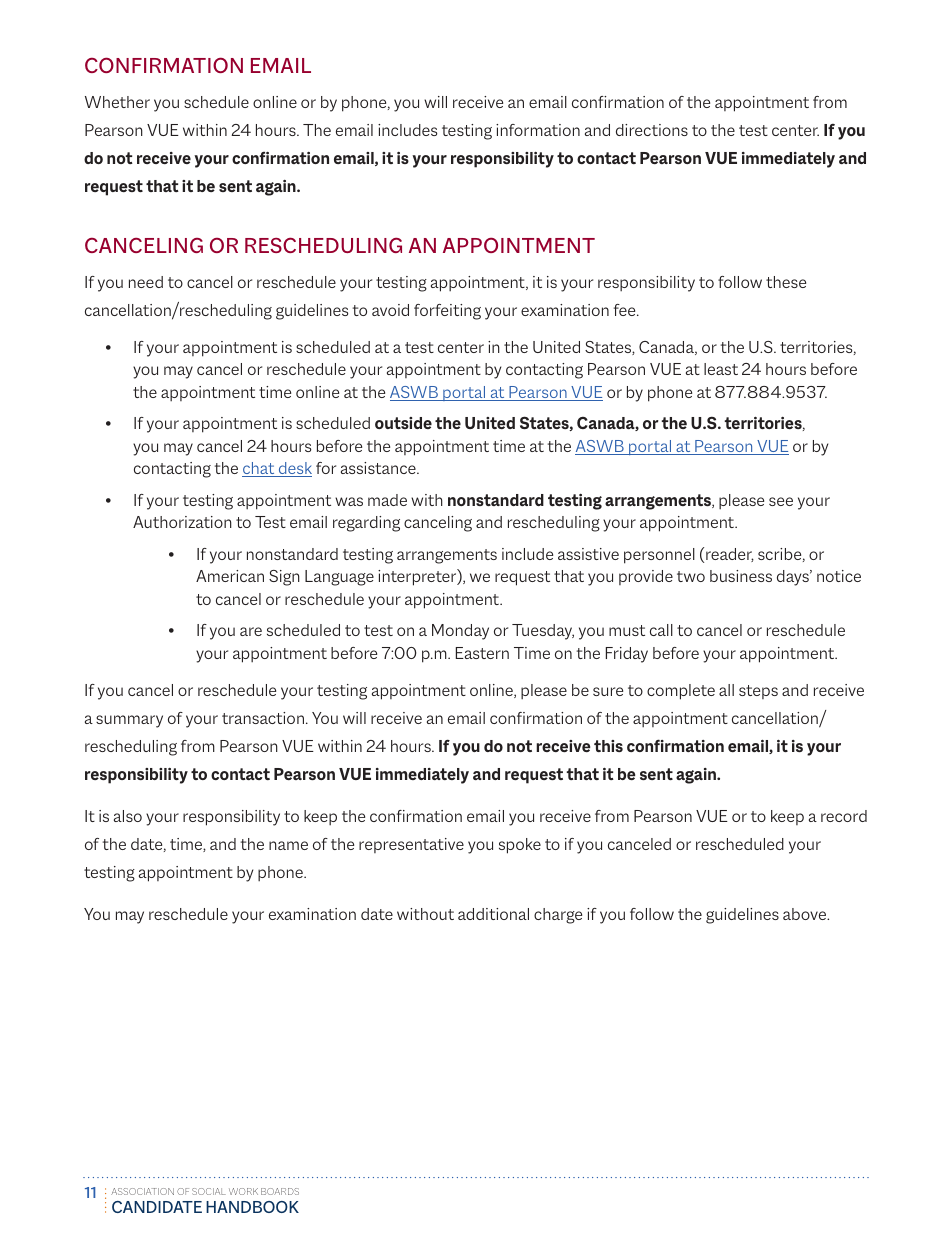  Describe the element at coordinates (251, 631) in the screenshot. I see `are` at that location.
